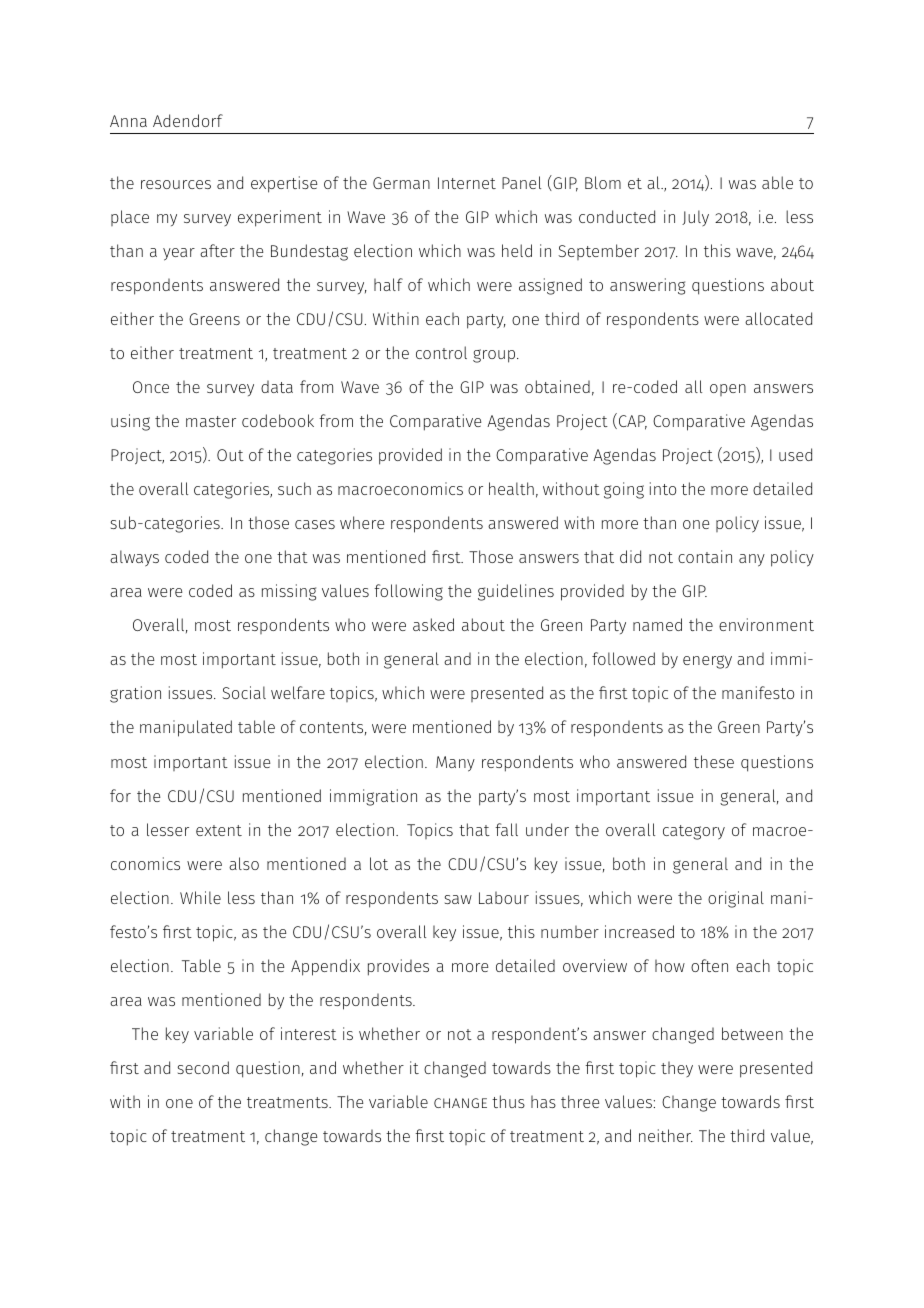 The width and height of the document is (924, 1308). What do you see at coordinates (508, 1101) in the document?
I see `thus` at bounding box center [508, 1101].
